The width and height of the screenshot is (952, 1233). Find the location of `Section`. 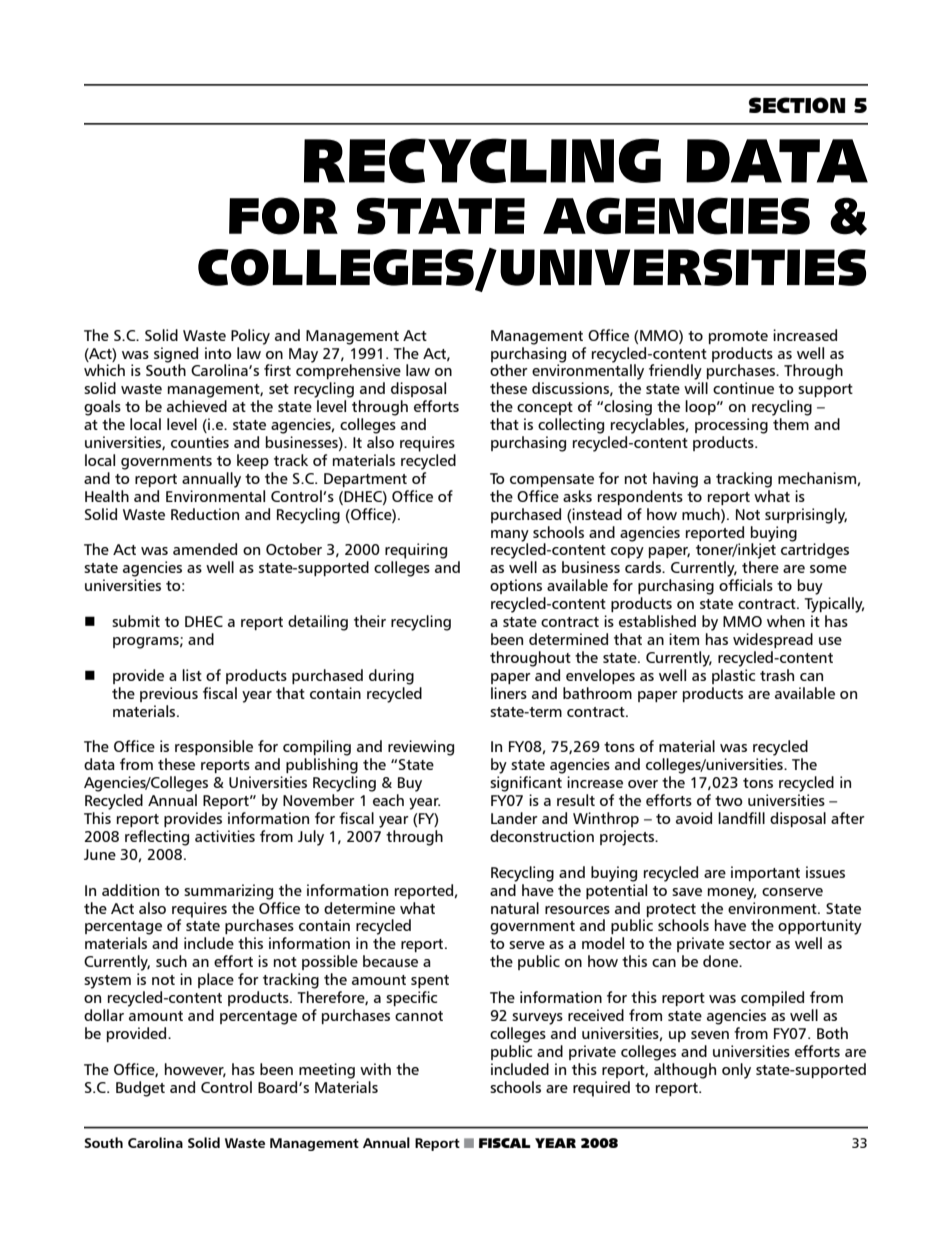

Section is located at coordinates (797, 105).
